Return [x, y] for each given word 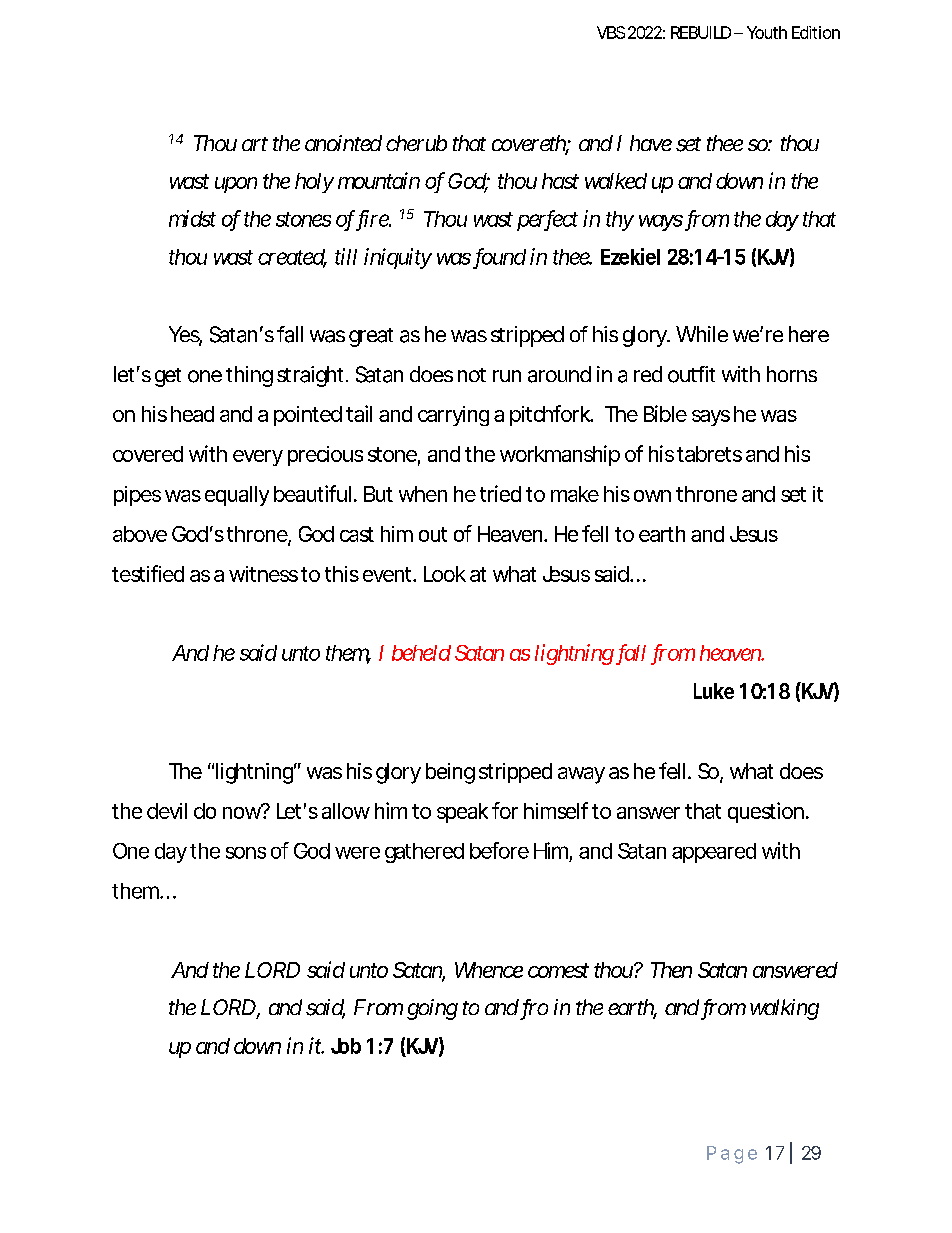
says [711, 418]
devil [167, 811]
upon [236, 185]
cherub [416, 143]
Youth [767, 32]
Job [346, 1046]
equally [237, 496]
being [450, 773]
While [702, 334]
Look [445, 574]
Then [671, 970]
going [432, 1009]
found [498, 258]
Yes [185, 335]
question [766, 812]
